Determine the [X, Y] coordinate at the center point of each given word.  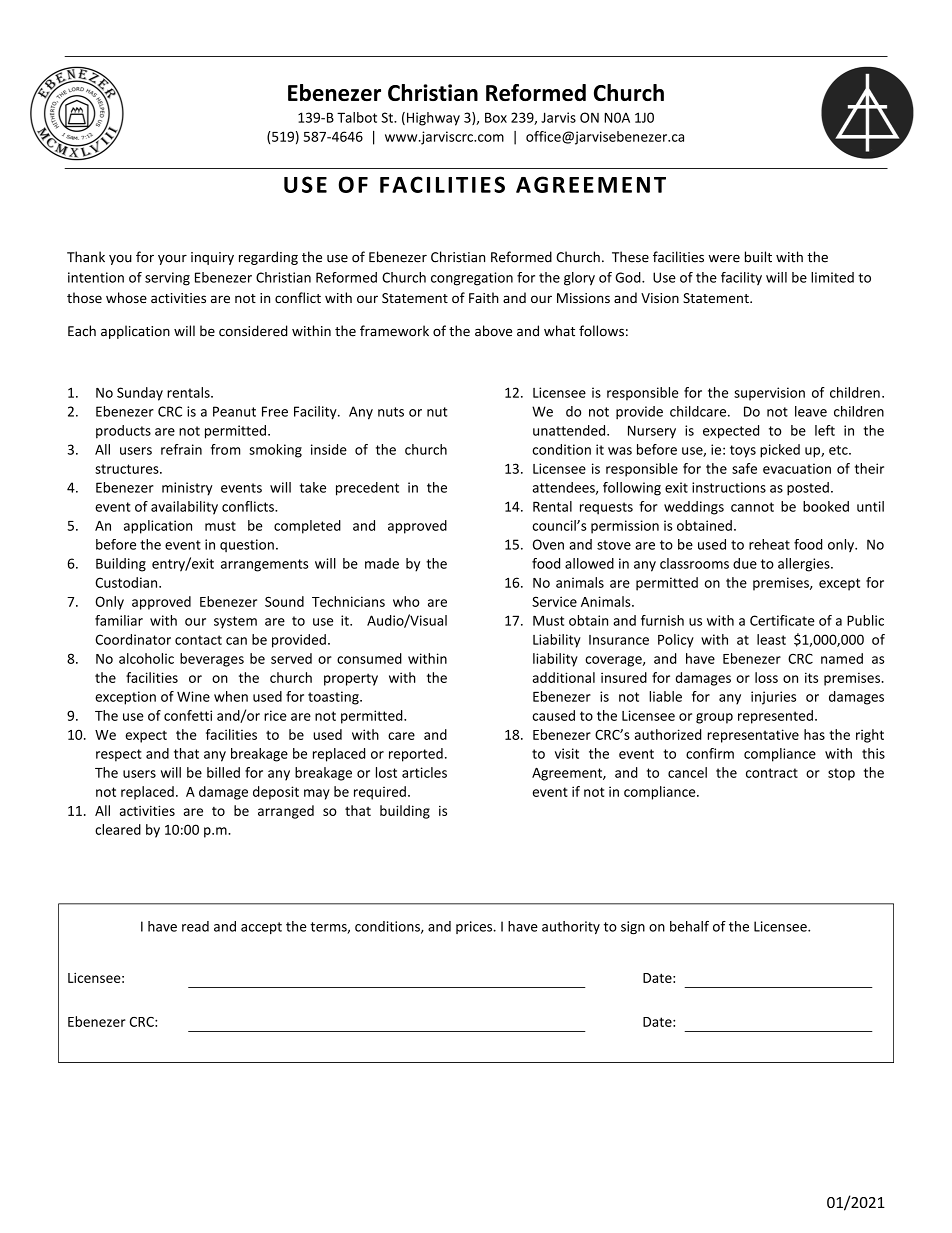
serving [167, 279]
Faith [484, 297]
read [195, 926]
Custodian [127, 582]
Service [554, 601]
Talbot [357, 117]
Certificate [782, 620]
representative [753, 736]
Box [496, 117]
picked [780, 451]
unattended [570, 430]
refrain [181, 449]
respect [119, 755]
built [758, 257]
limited [832, 277]
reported [416, 755]
